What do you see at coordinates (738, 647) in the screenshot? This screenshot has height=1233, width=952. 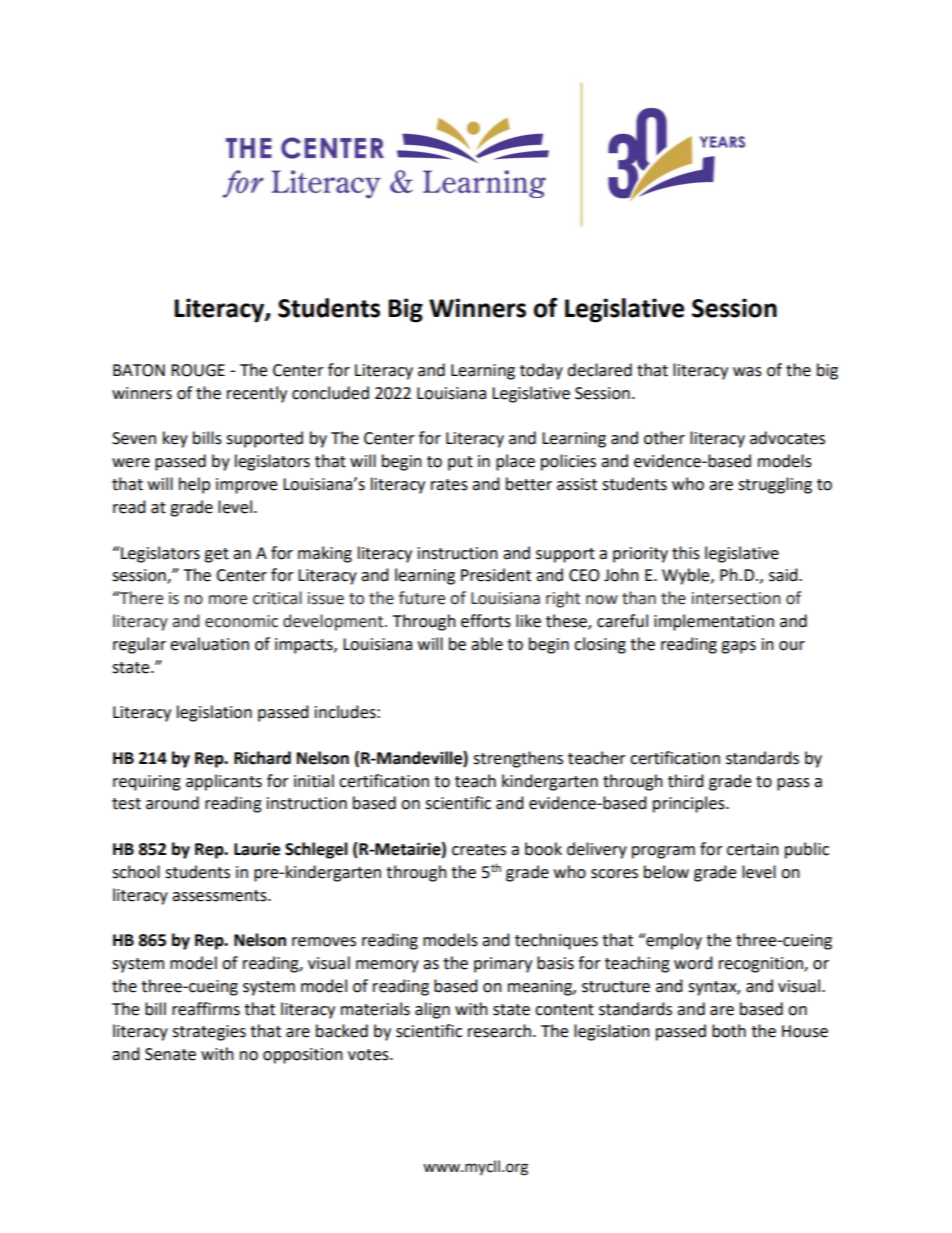 I see `gaps` at bounding box center [738, 647].
